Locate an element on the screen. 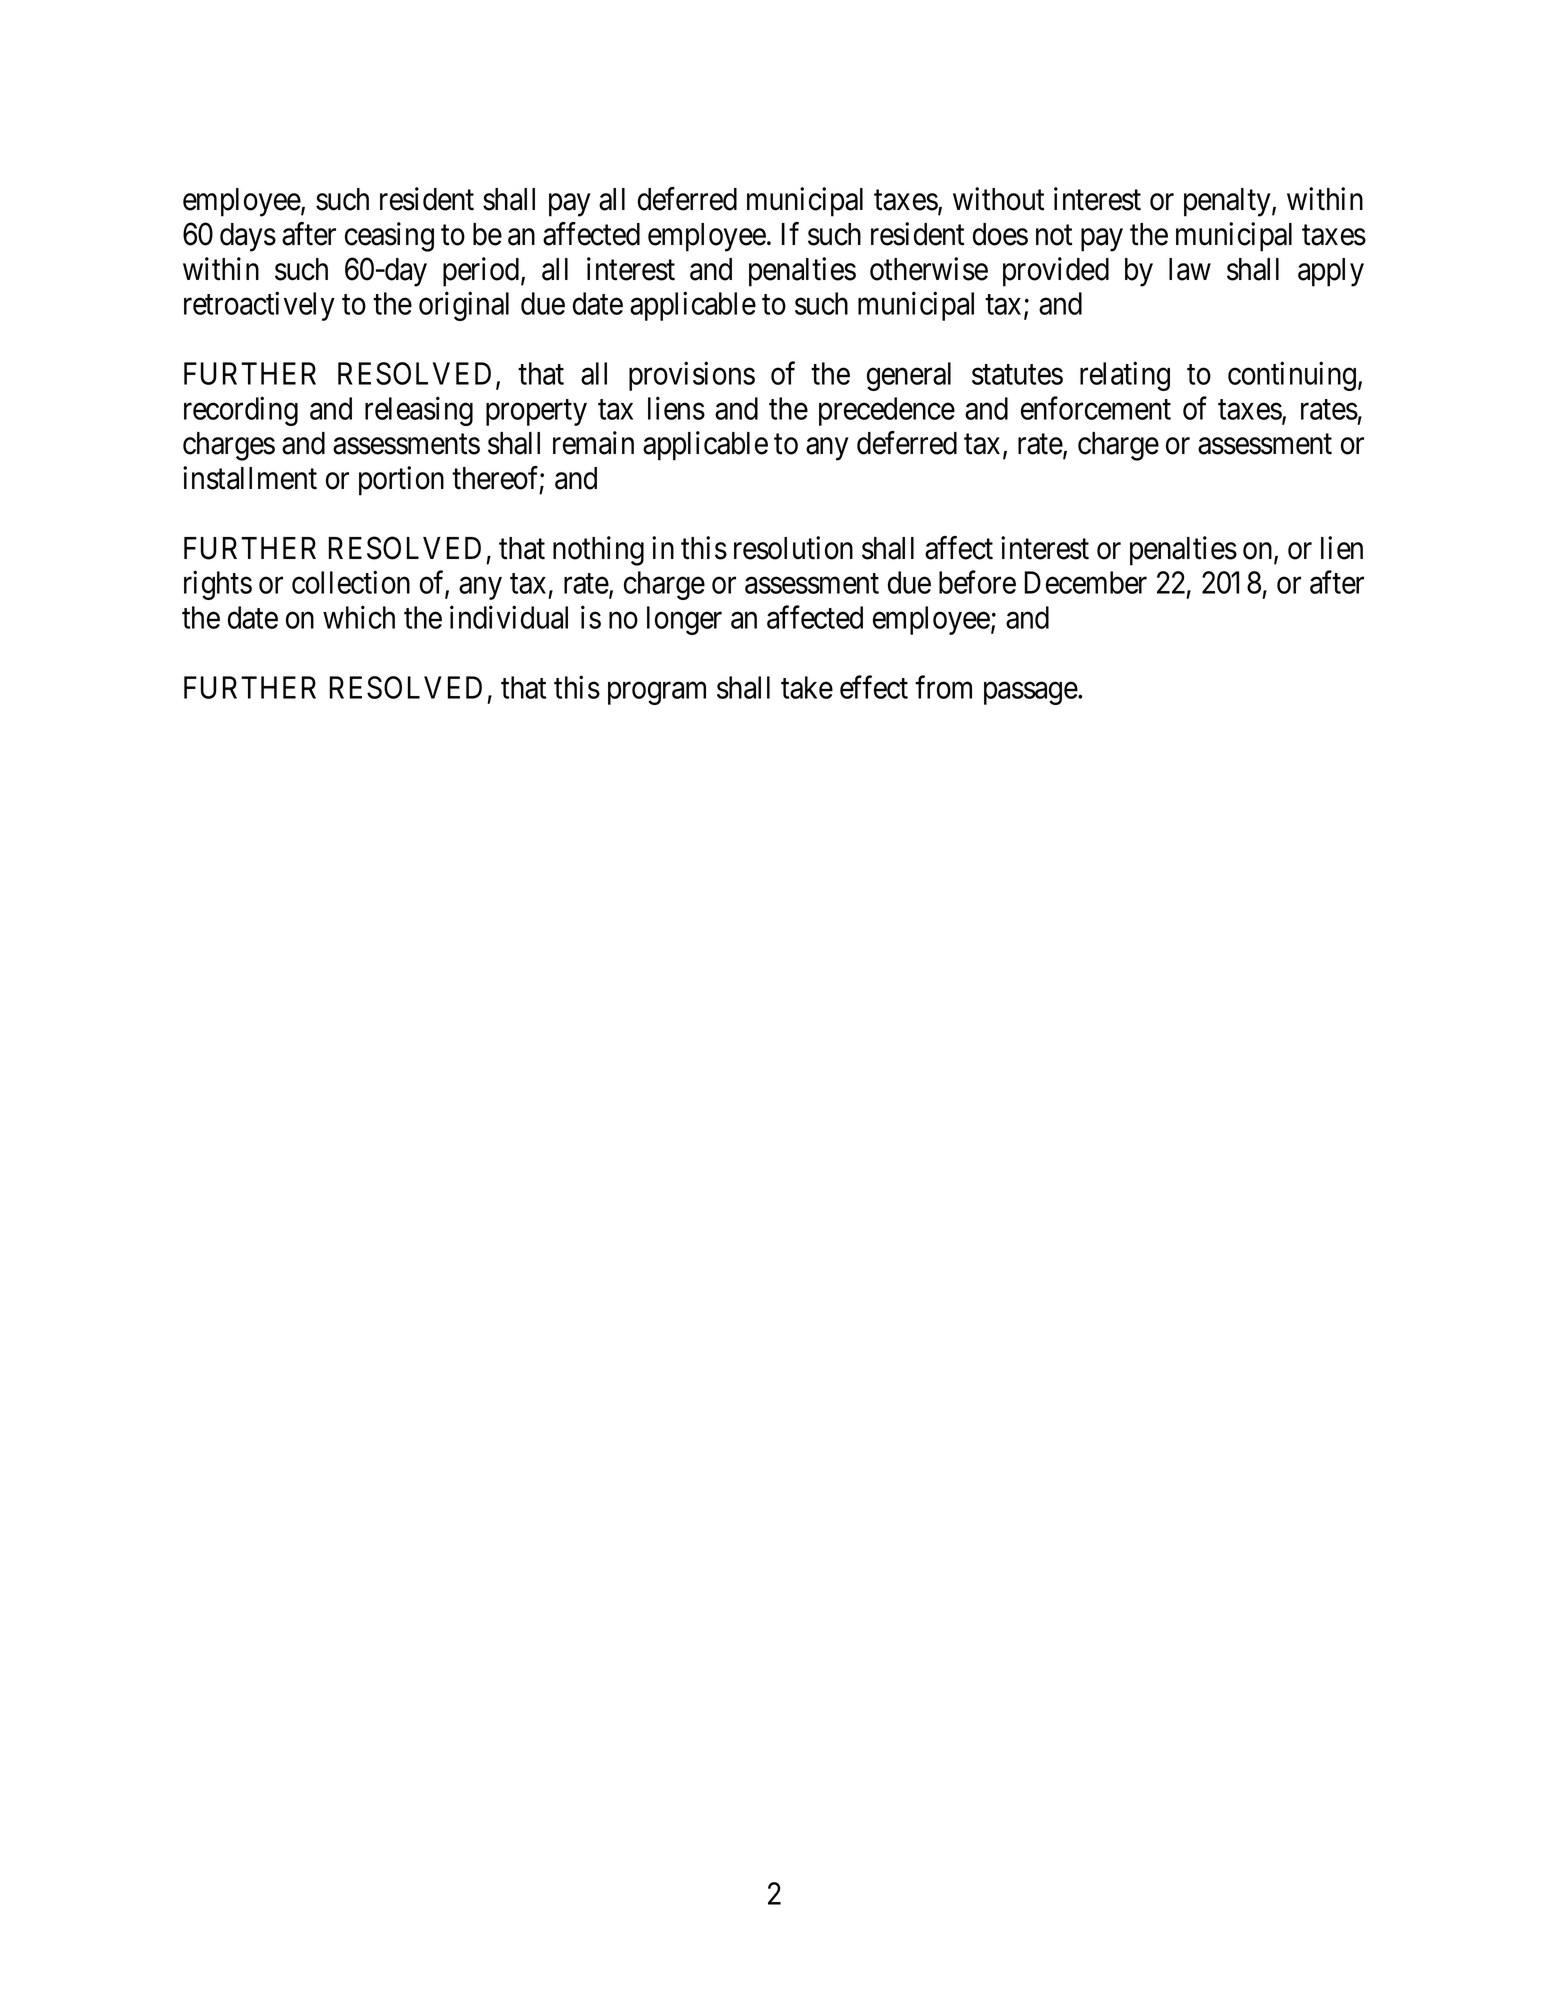 The image size is (1547, 2002). releasing is located at coordinates (419, 411).
